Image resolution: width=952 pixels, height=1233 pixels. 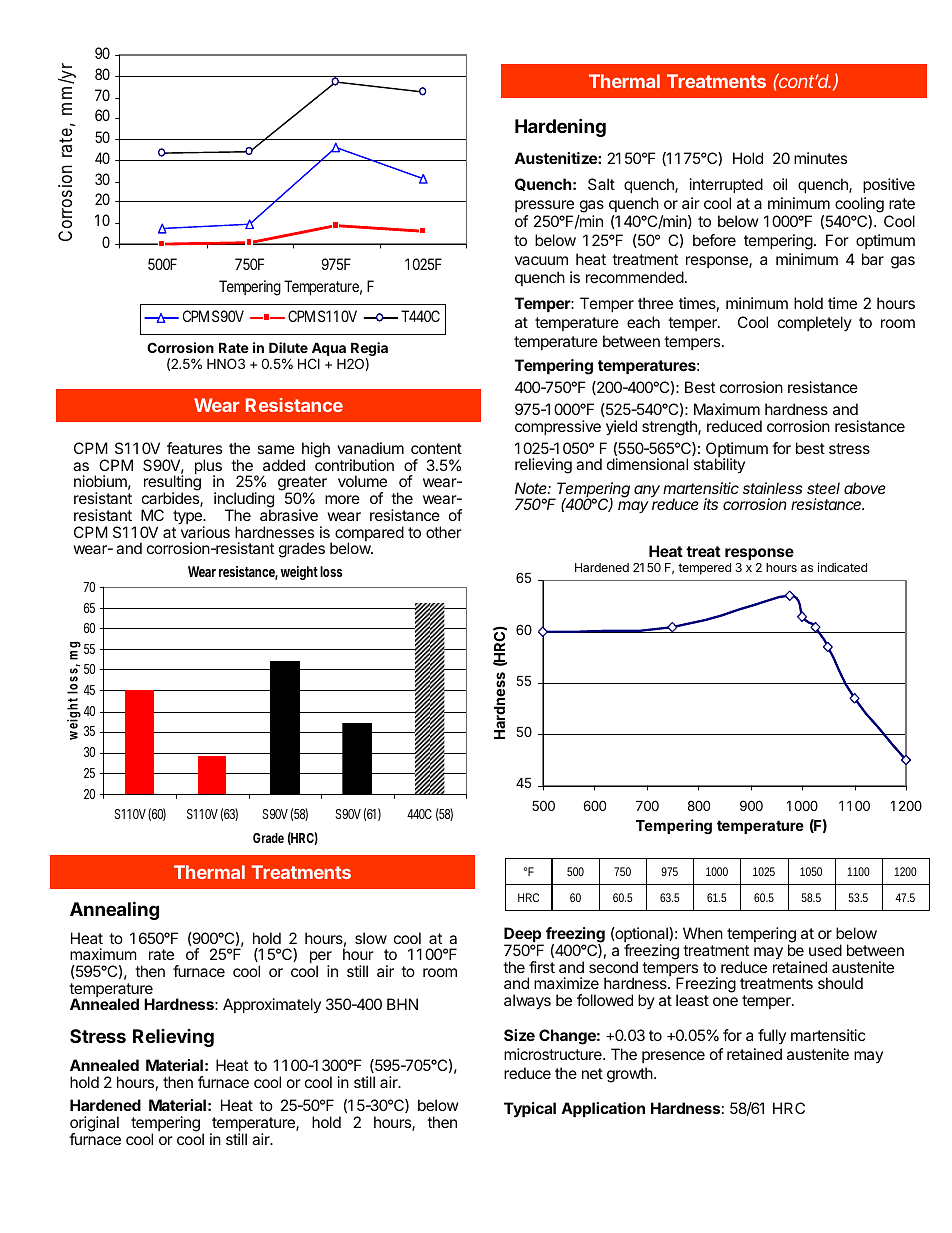 I want to click on including, so click(x=244, y=501).
